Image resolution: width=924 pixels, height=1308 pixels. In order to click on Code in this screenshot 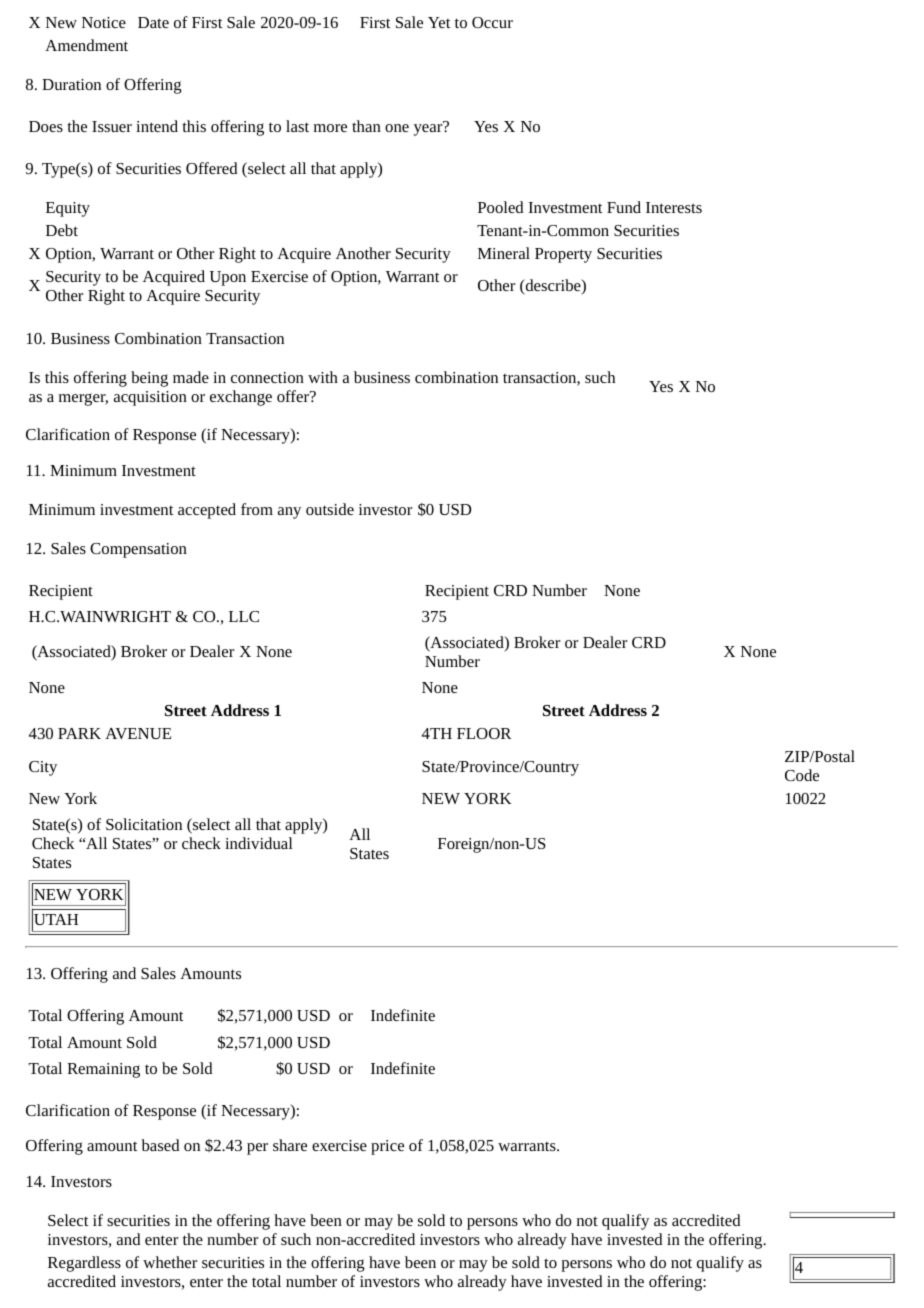, I will do `click(802, 775)`.
